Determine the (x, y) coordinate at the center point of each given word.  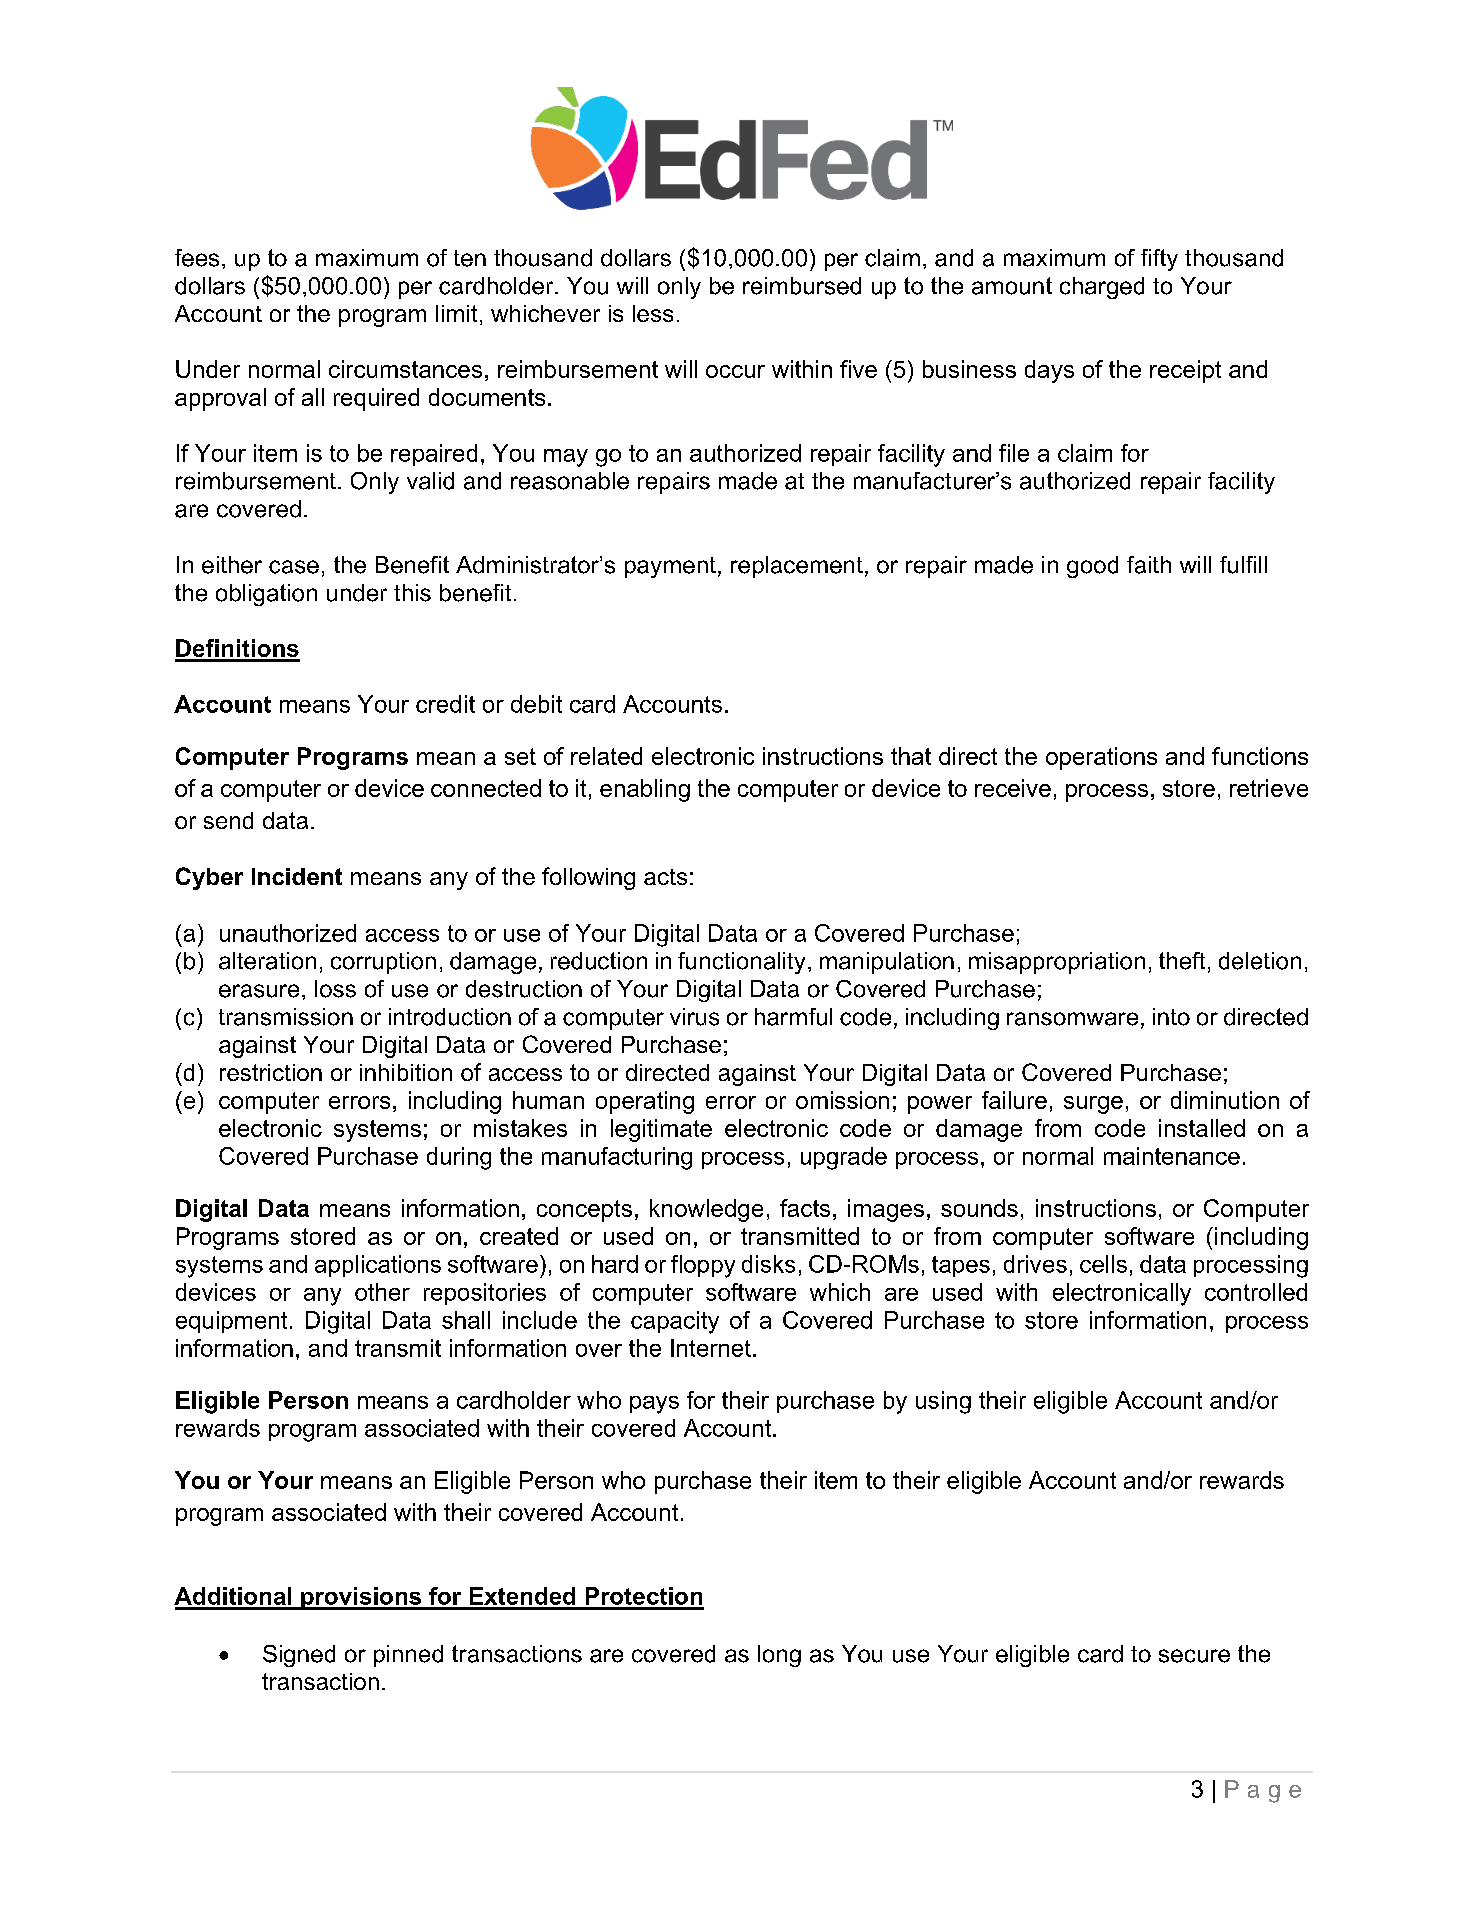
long (779, 1656)
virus (694, 1017)
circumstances (405, 369)
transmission (286, 1017)
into (1171, 1017)
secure (1194, 1656)
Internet (711, 1348)
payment (670, 567)
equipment (231, 1322)
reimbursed (802, 286)
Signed (299, 1656)
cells (1103, 1264)
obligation (266, 595)
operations (1101, 758)
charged (1102, 288)
